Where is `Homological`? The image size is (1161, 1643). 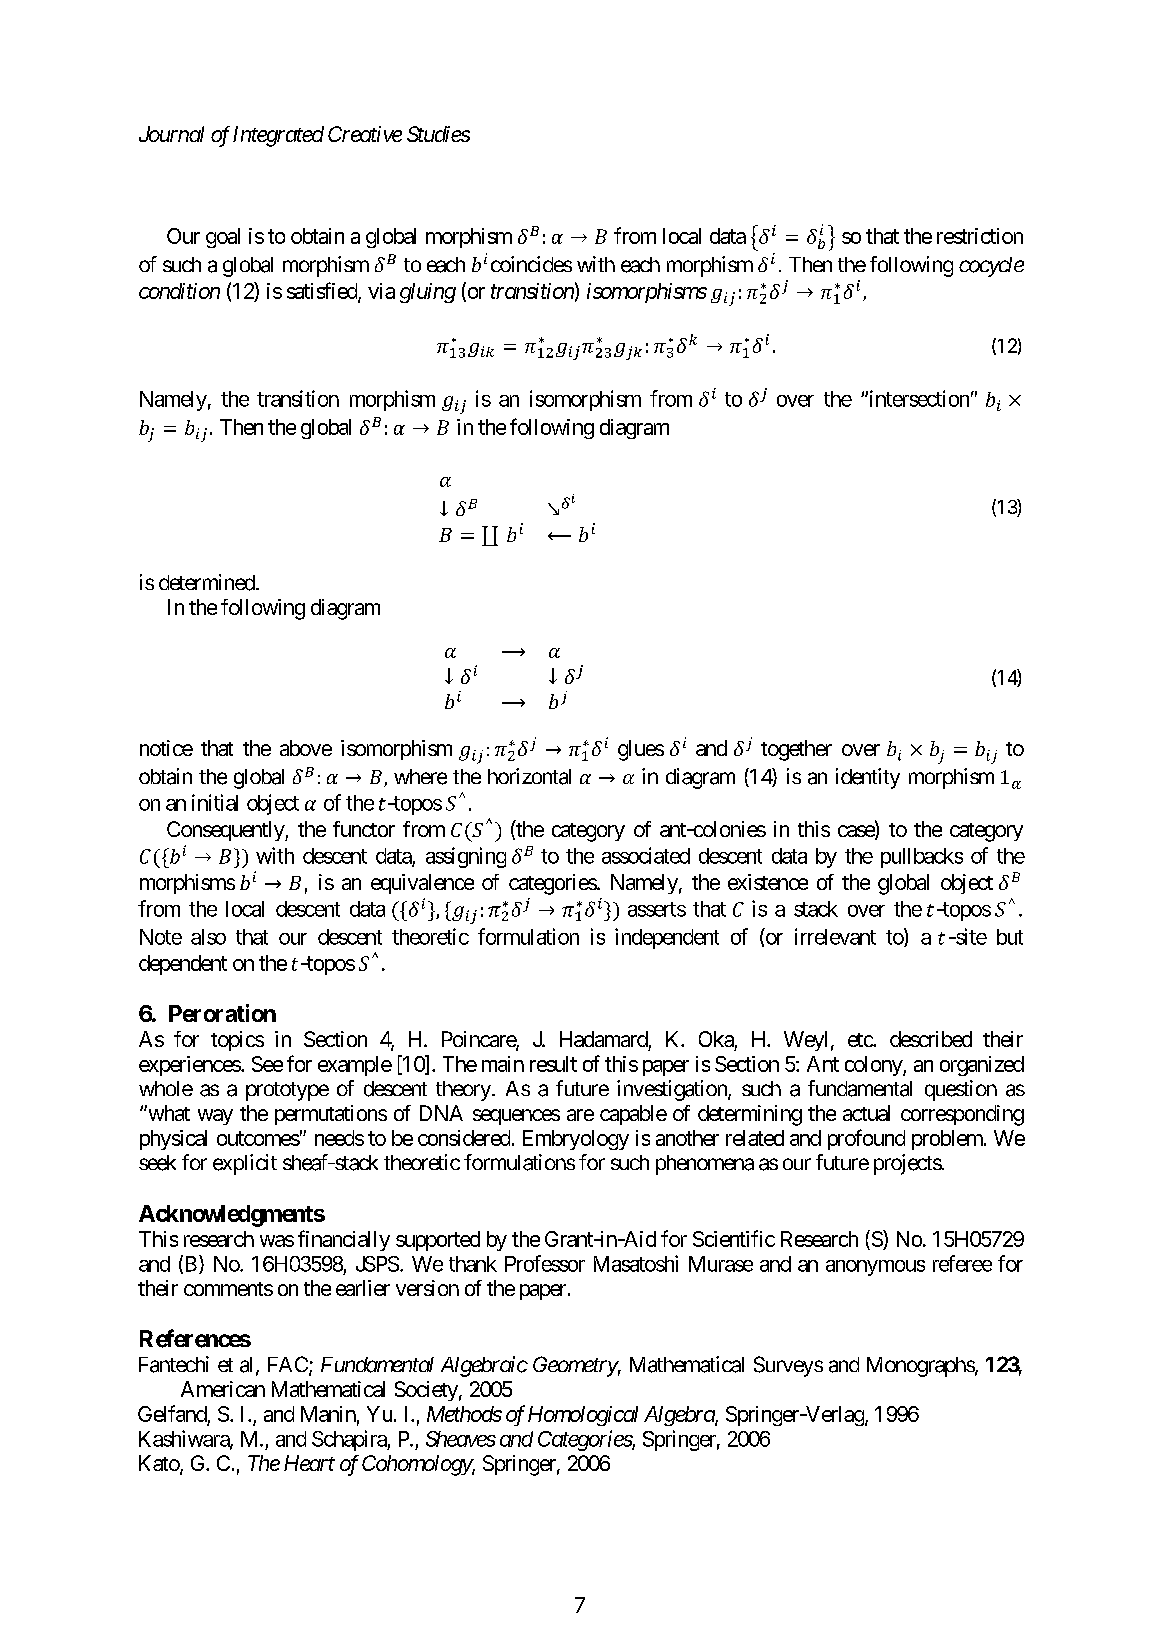 Homological is located at coordinates (583, 1416).
